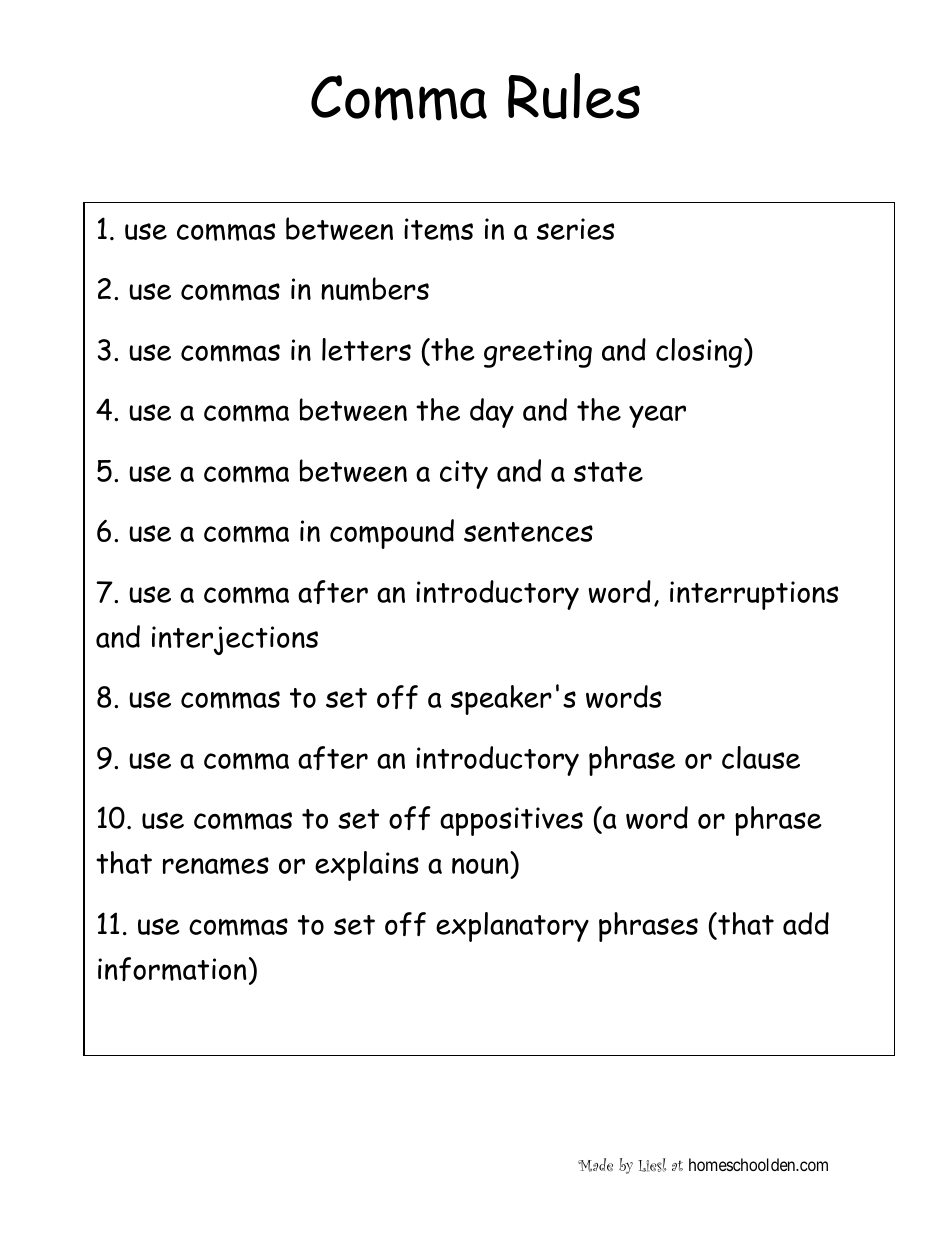 This screenshot has height=1233, width=952. What do you see at coordinates (235, 640) in the screenshot?
I see `interjections` at bounding box center [235, 640].
